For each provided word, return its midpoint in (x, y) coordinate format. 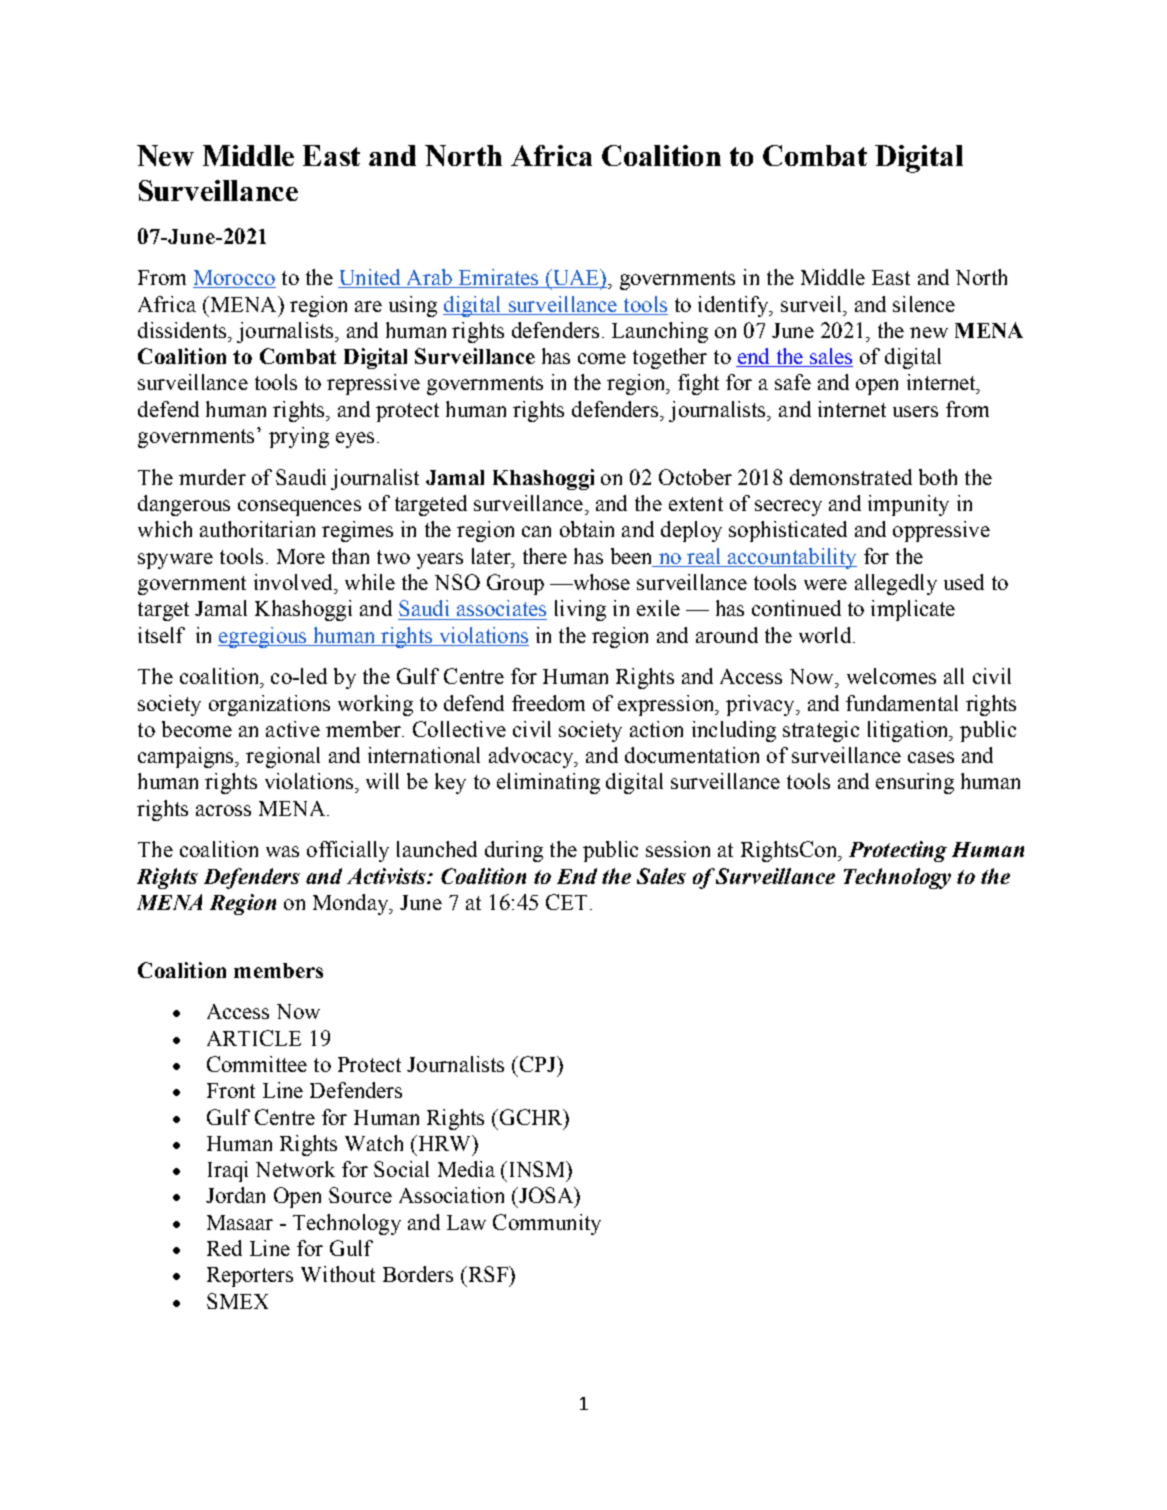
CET (566, 902)
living (580, 610)
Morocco (234, 279)
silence (924, 304)
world (826, 635)
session (678, 849)
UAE (575, 278)
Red (224, 1248)
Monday (351, 904)
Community (547, 1224)
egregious (263, 637)
